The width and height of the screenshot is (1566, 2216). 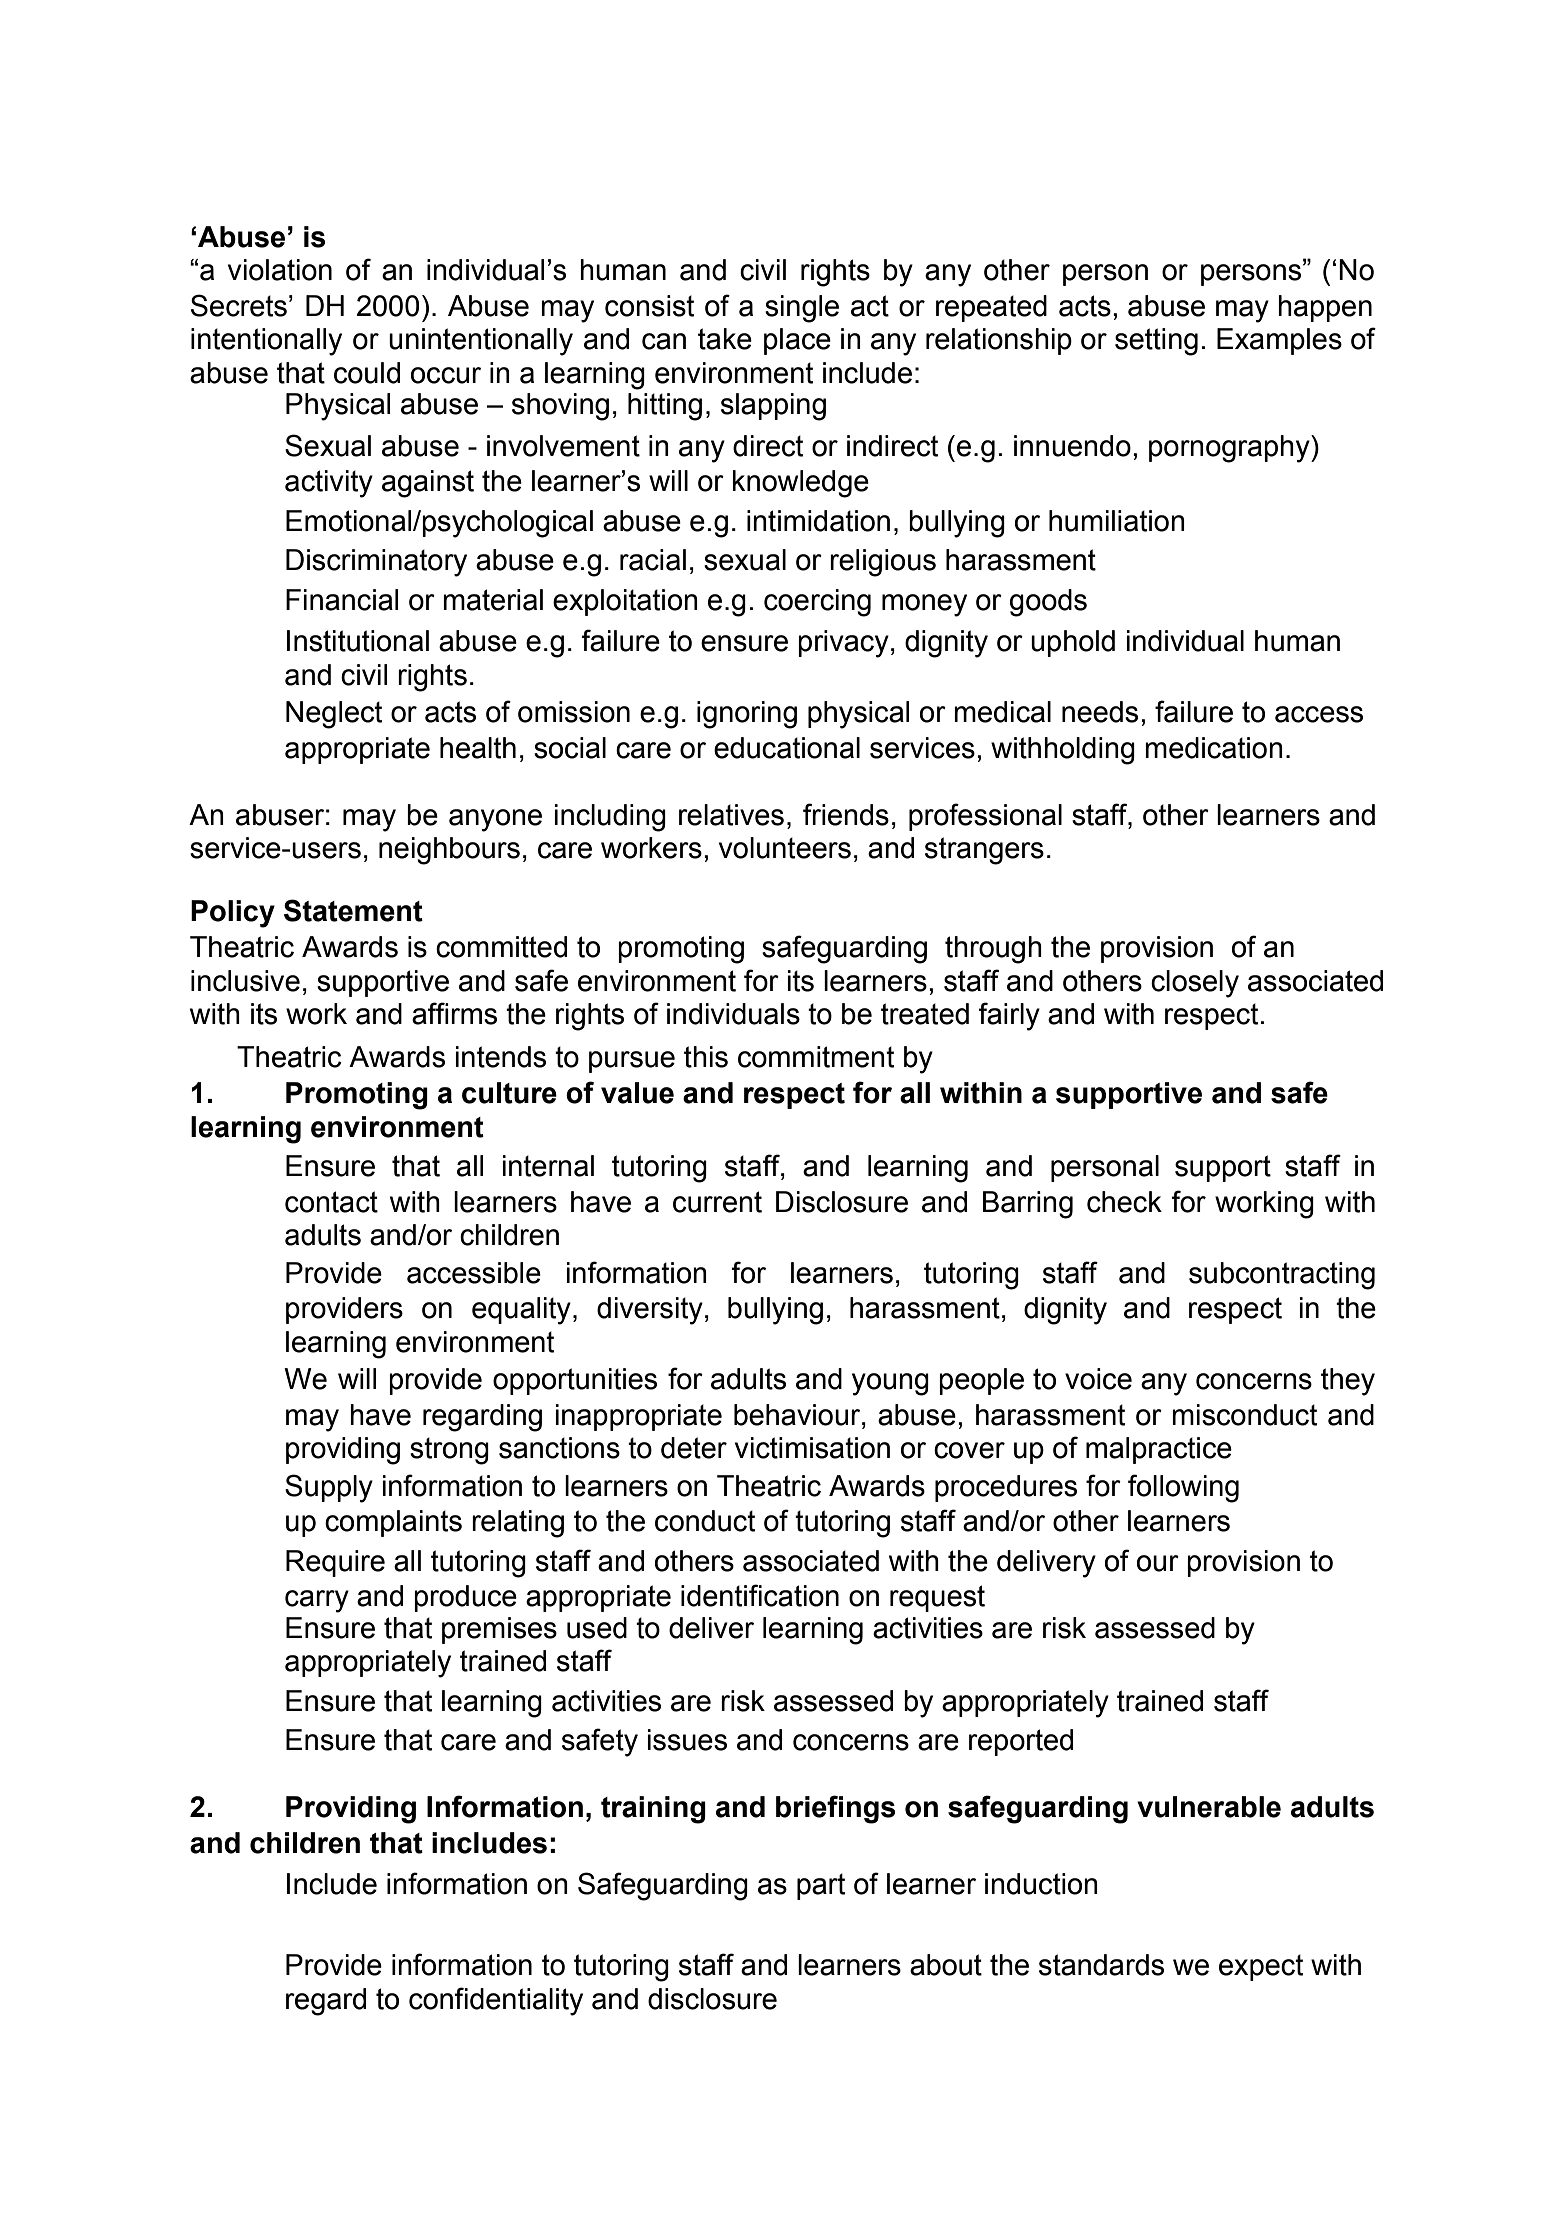 What do you see at coordinates (496, 2001) in the screenshot?
I see `confidentiality` at bounding box center [496, 2001].
